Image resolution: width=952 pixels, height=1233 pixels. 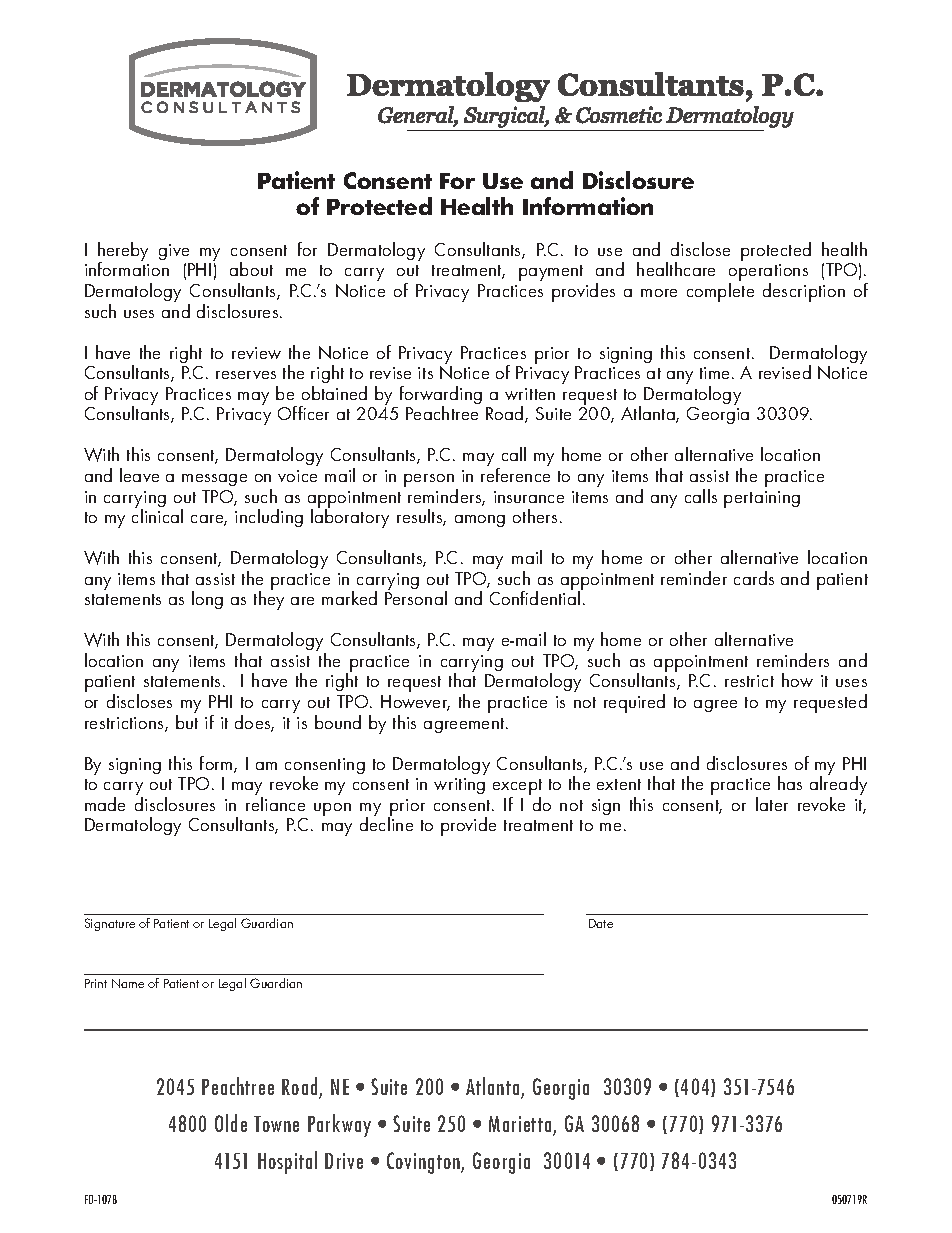 I want to click on long, so click(x=207, y=600).
